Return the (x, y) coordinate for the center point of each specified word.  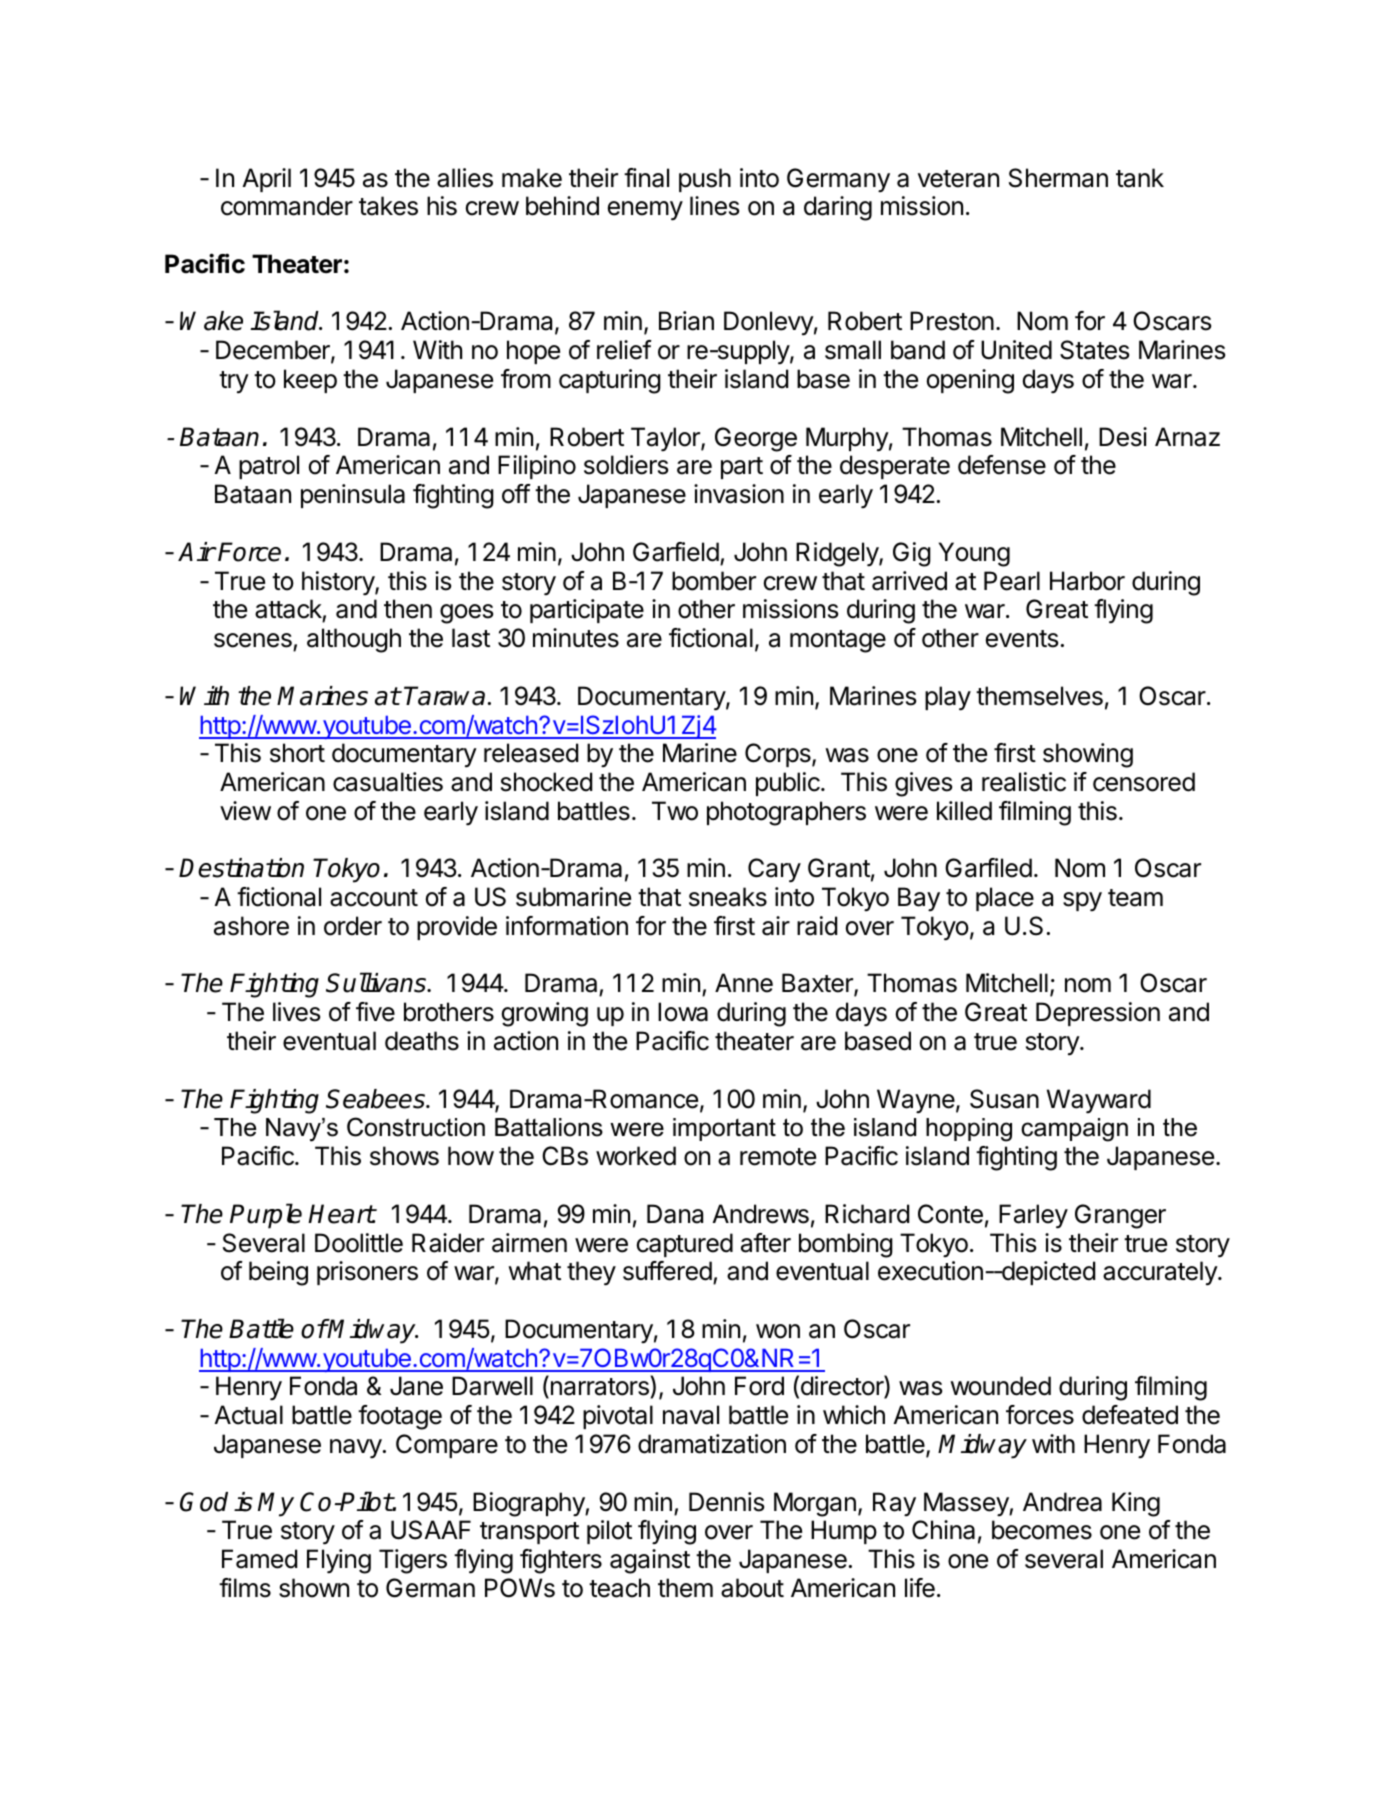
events (1022, 639)
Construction (416, 1127)
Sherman (1058, 178)
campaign (1074, 1130)
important (724, 1129)
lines (714, 206)
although (354, 640)
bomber (714, 581)
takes (388, 206)
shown (314, 1588)
